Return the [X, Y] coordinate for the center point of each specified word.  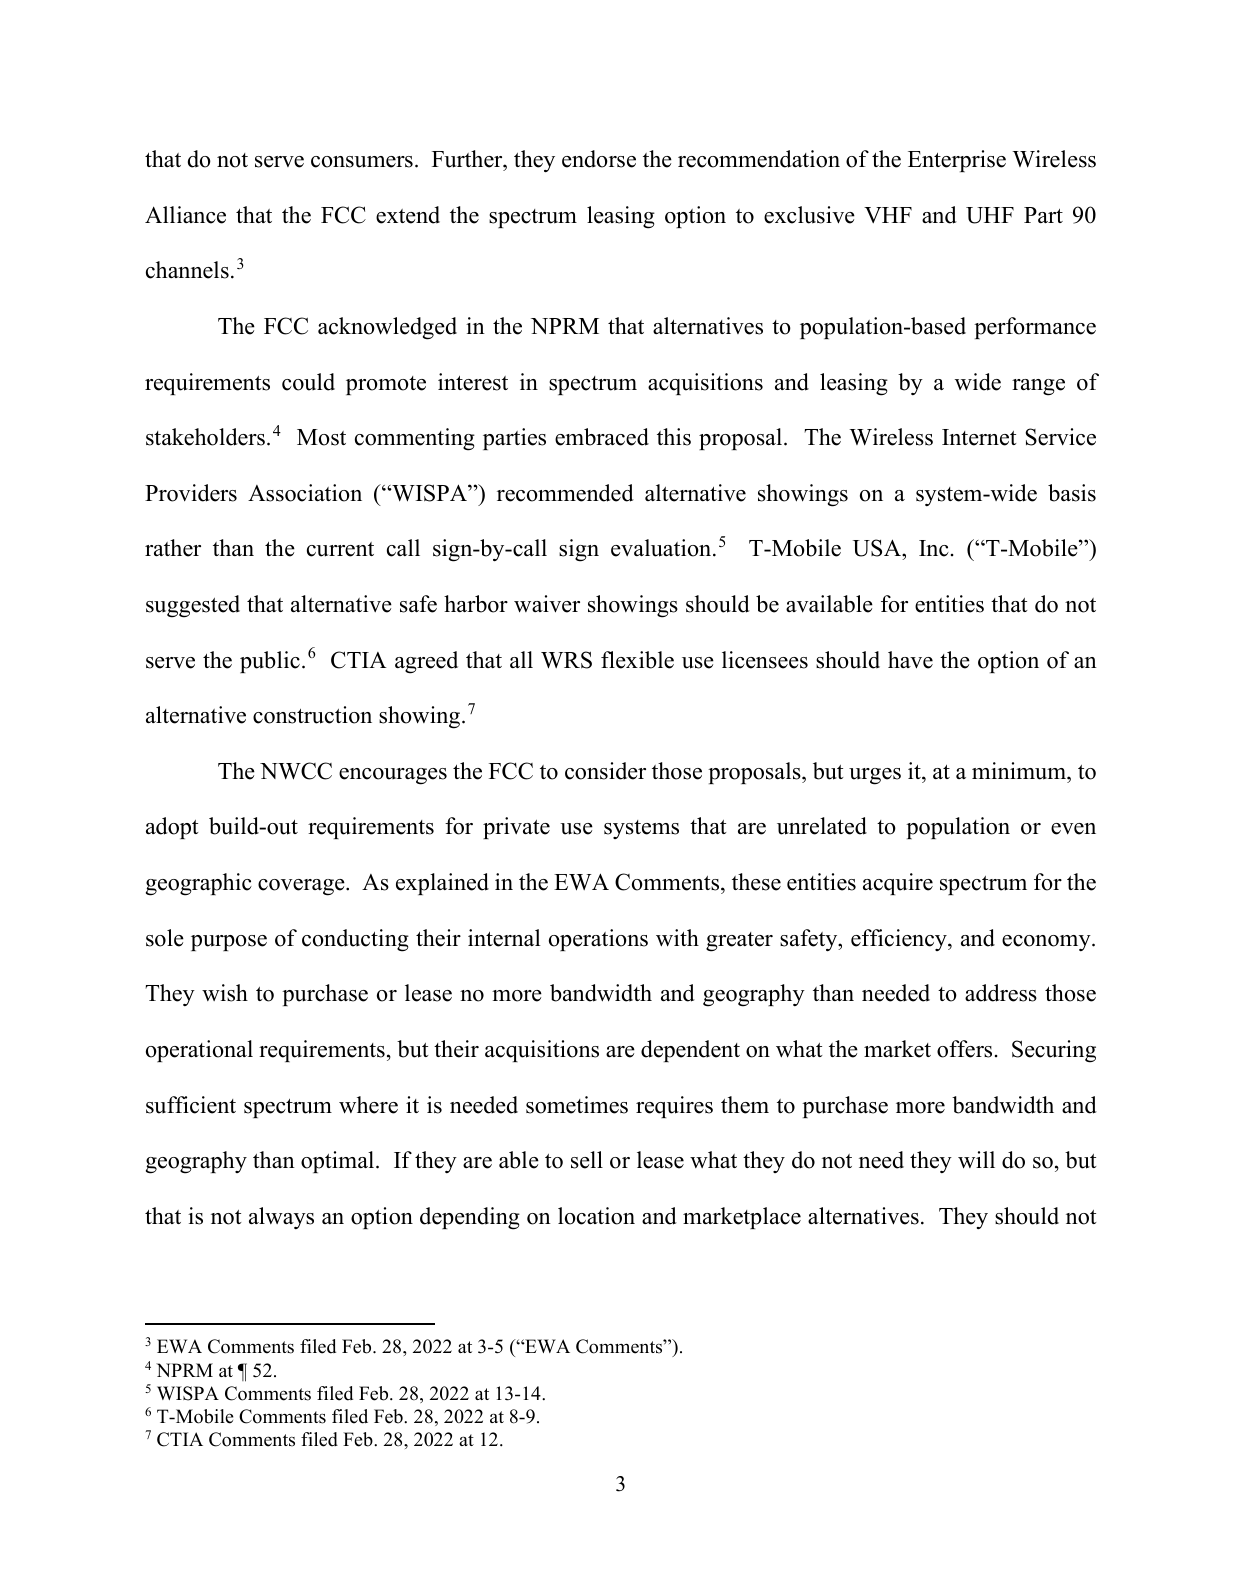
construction [312, 715]
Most [321, 437]
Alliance [185, 215]
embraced [602, 437]
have [910, 660]
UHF [990, 215]
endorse [599, 159]
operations [598, 940]
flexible [637, 660]
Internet [979, 437]
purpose [229, 943]
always [281, 1218]
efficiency [900, 940]
